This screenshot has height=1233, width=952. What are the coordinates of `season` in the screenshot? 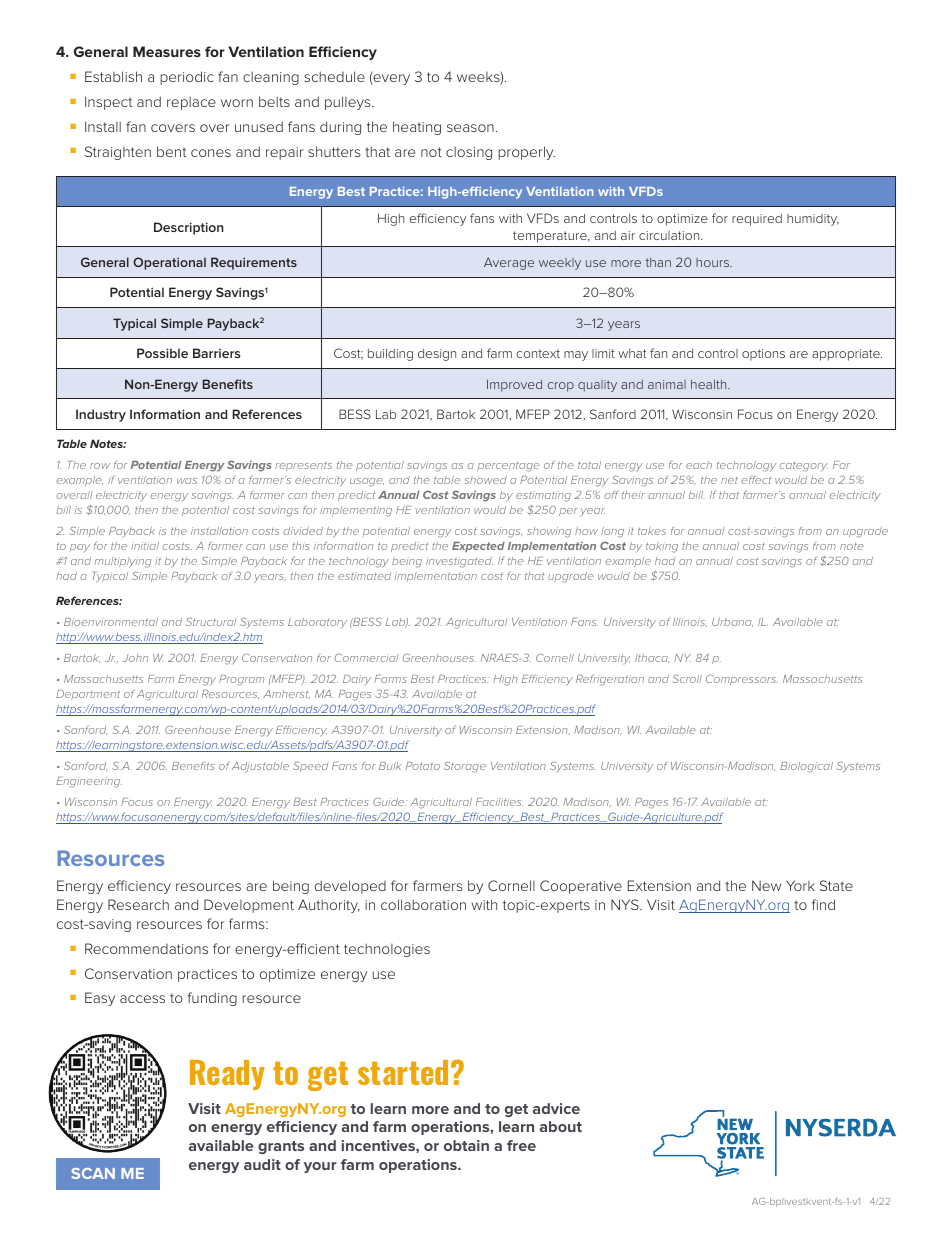 It's located at (470, 128).
